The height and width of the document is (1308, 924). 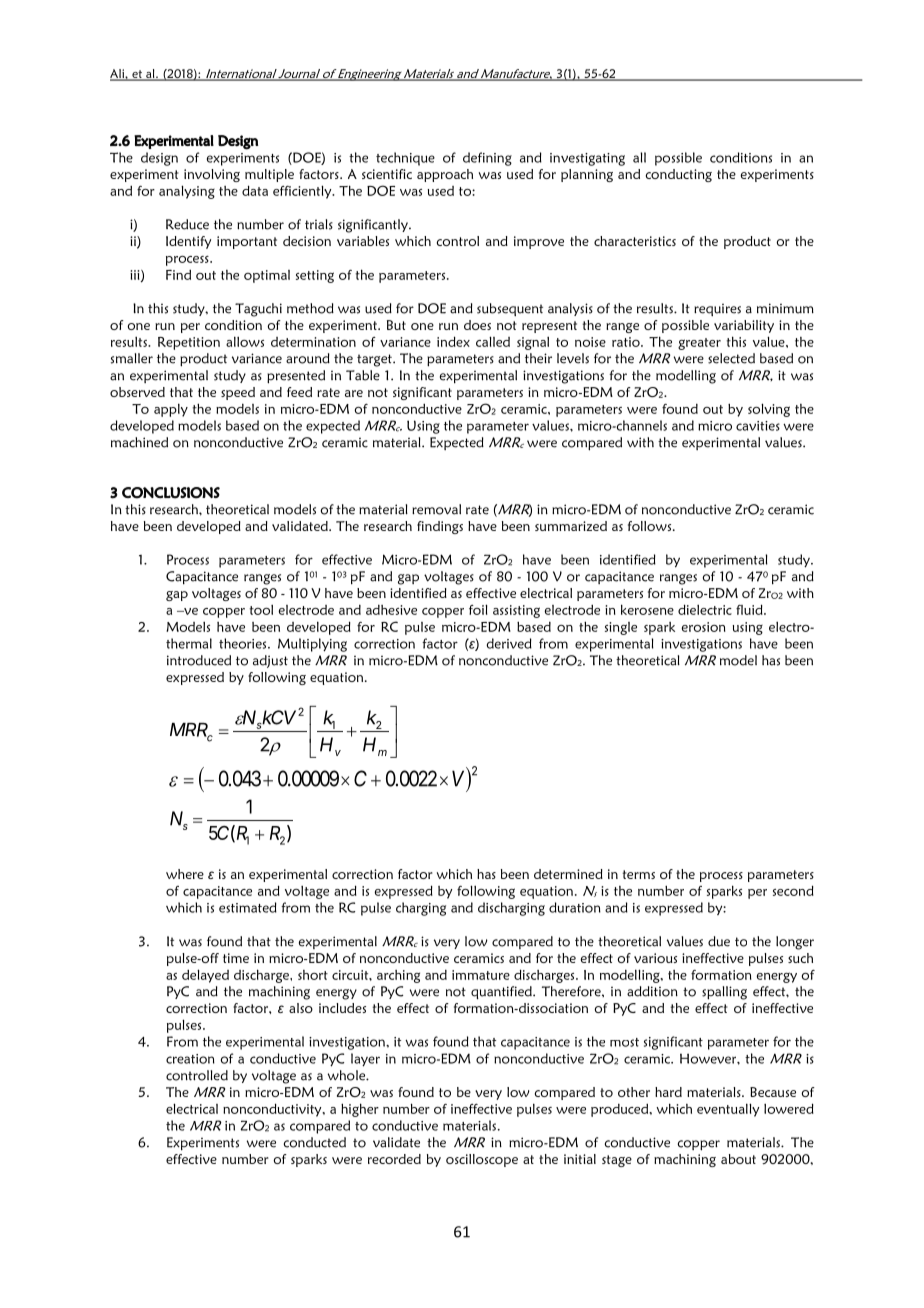 What do you see at coordinates (638, 874) in the document?
I see `terms` at bounding box center [638, 874].
